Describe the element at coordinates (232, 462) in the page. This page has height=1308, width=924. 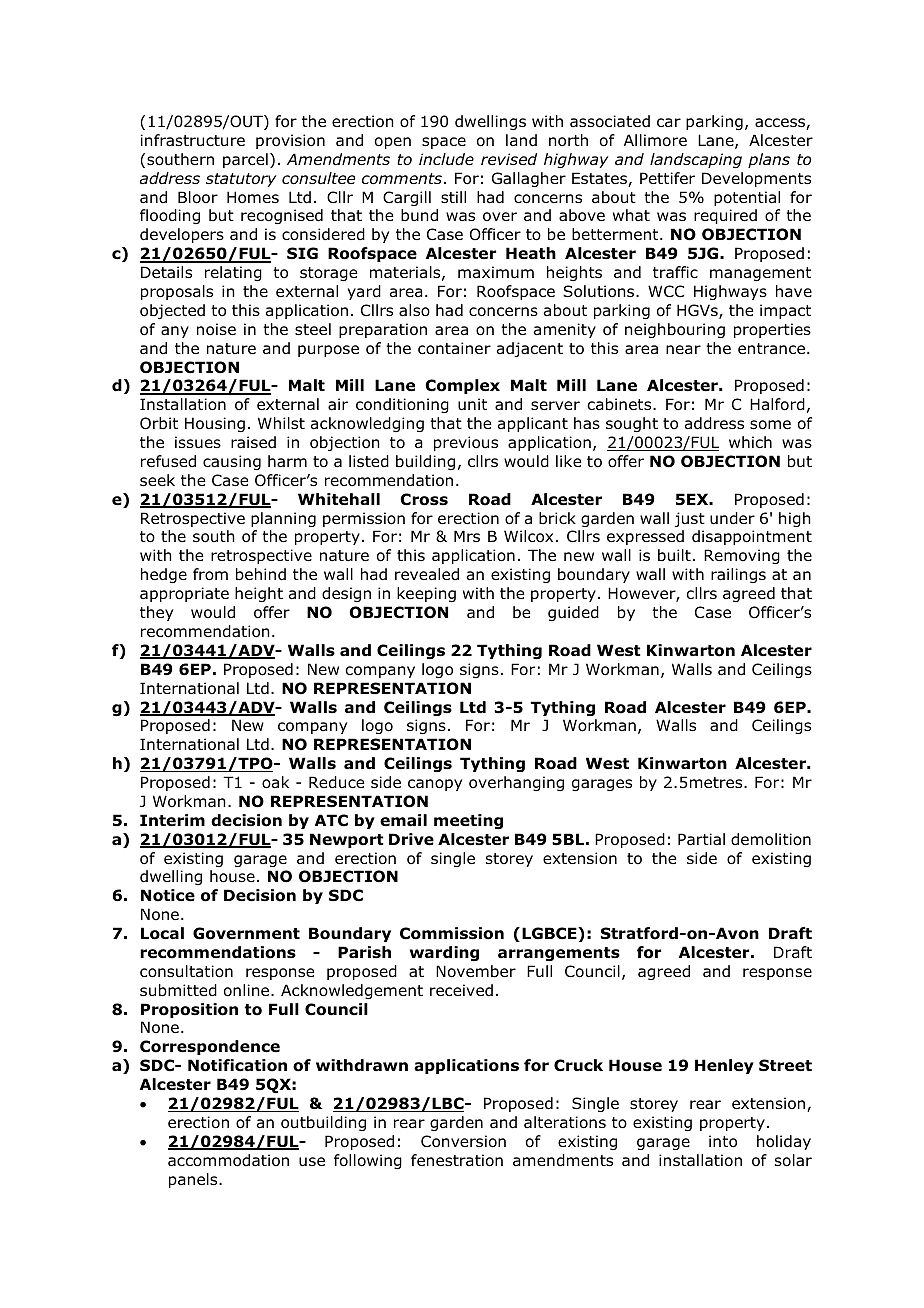
I see `causing` at that location.
